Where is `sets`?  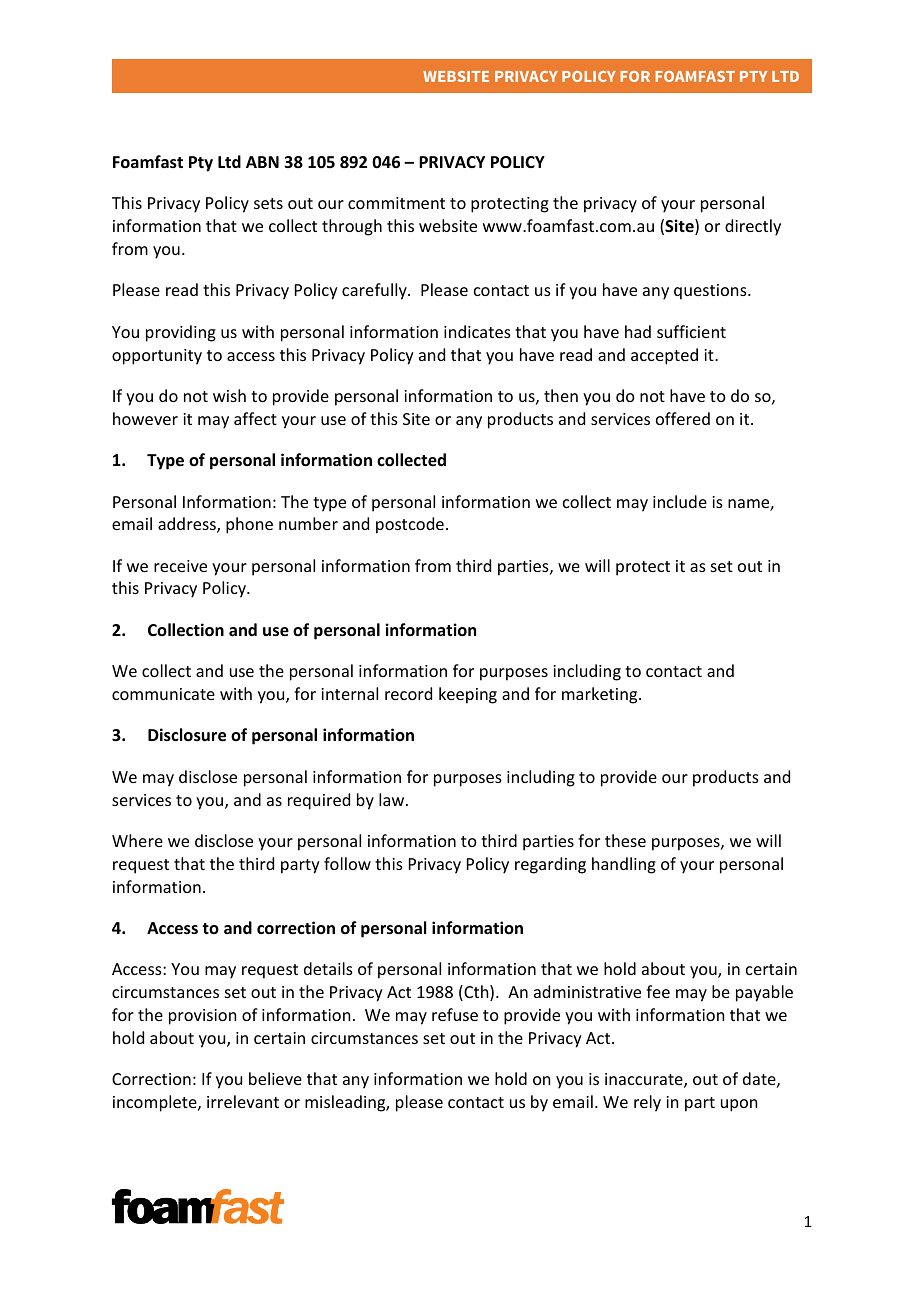
sets is located at coordinates (268, 203).
